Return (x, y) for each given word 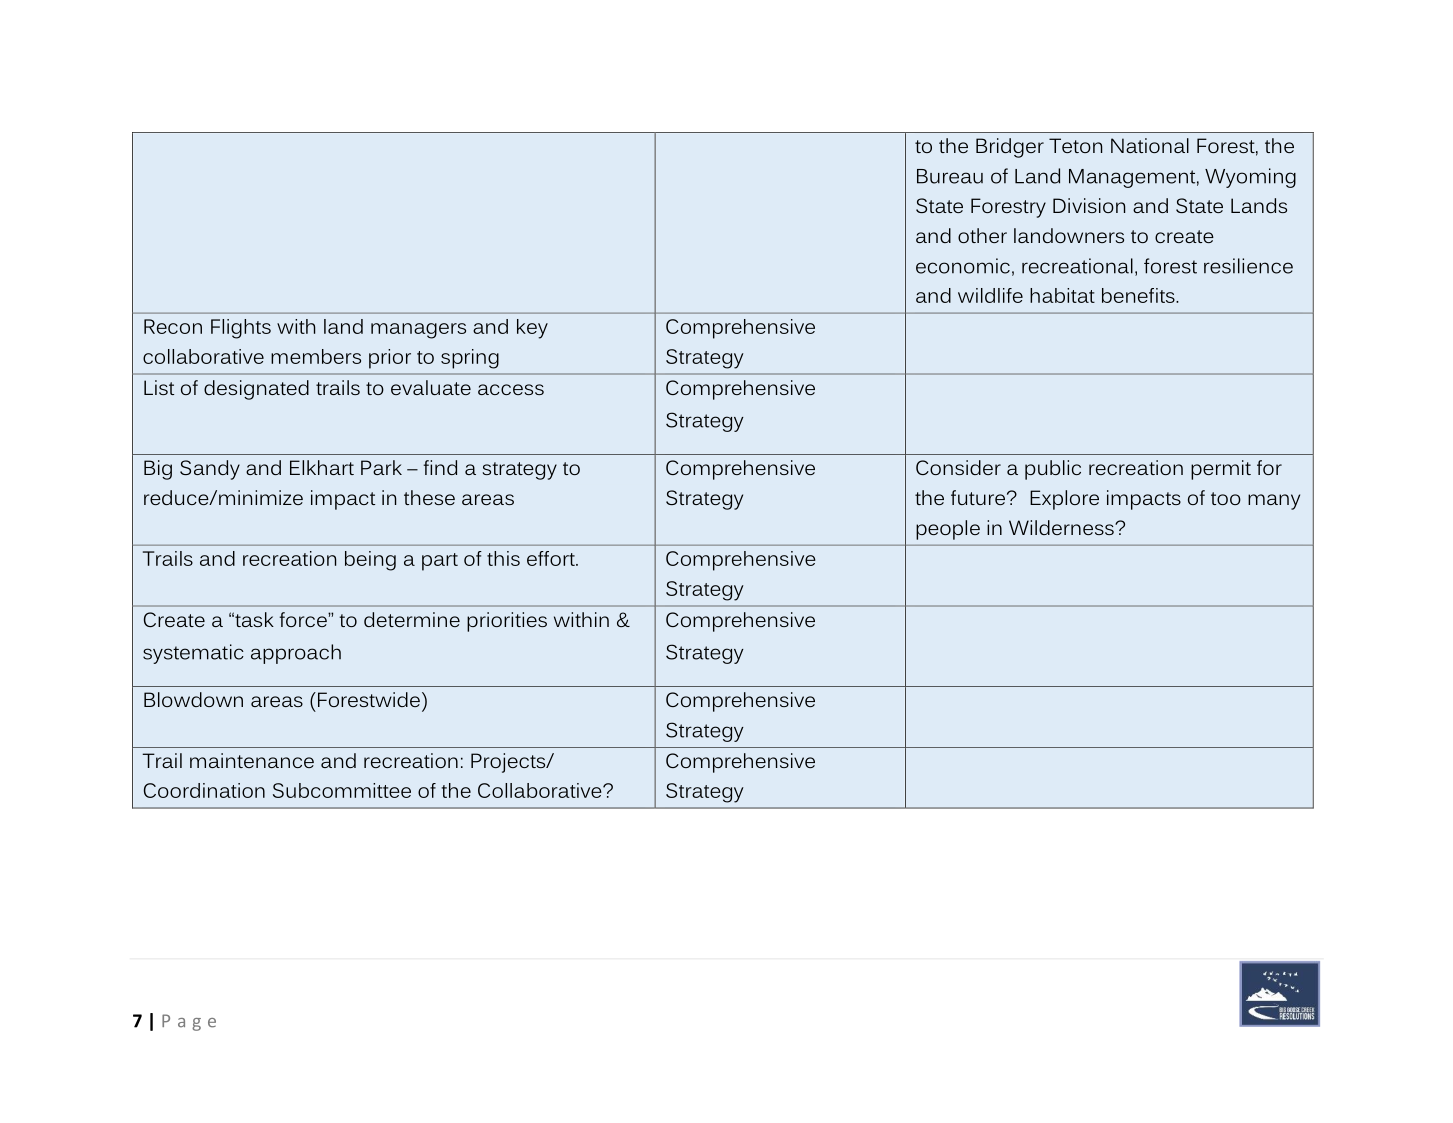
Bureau (950, 176)
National (1150, 145)
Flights (241, 329)
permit (1221, 470)
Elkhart (322, 467)
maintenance (252, 760)
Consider (958, 467)
